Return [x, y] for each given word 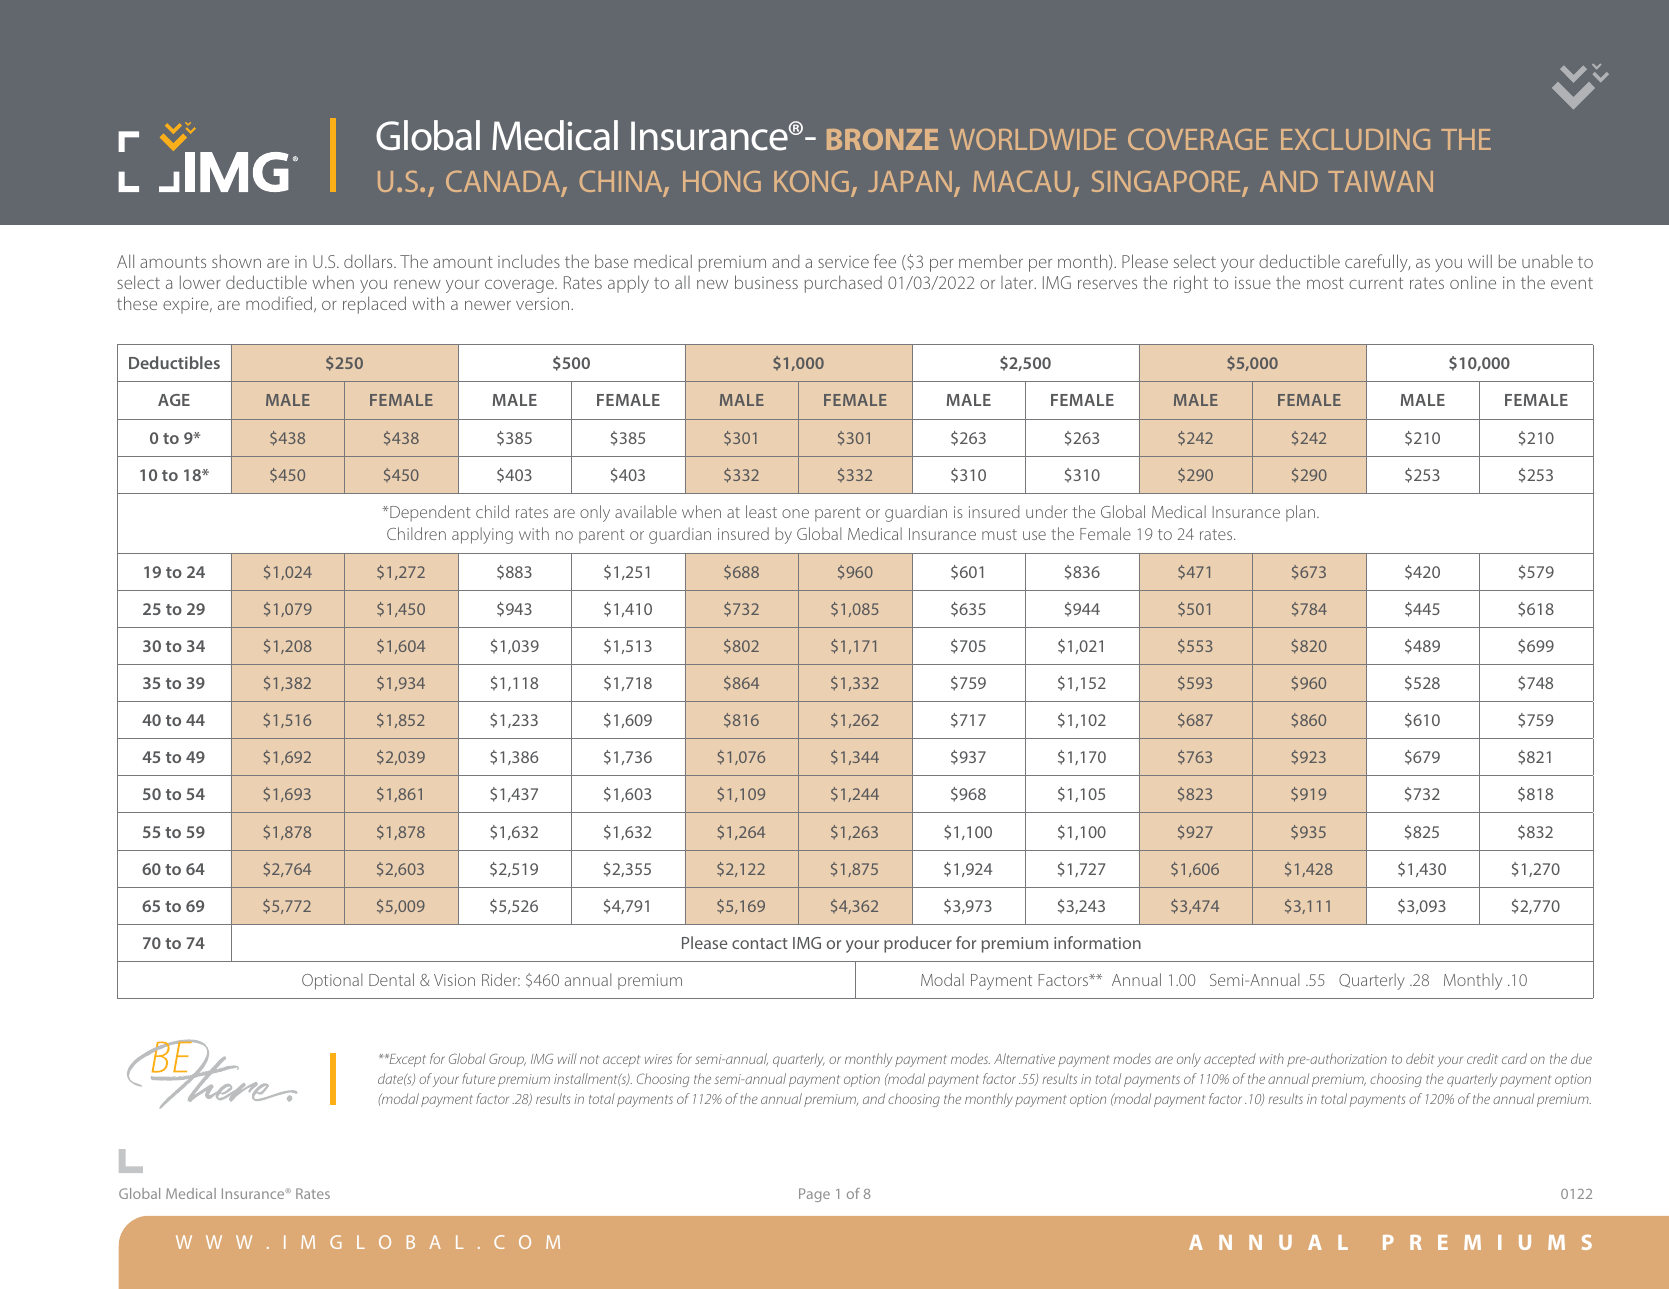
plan [1302, 513]
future [478, 1078]
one [795, 513]
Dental [391, 979]
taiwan [1380, 181]
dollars [369, 261]
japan [910, 181]
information [1097, 942]
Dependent [429, 513]
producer [918, 944]
